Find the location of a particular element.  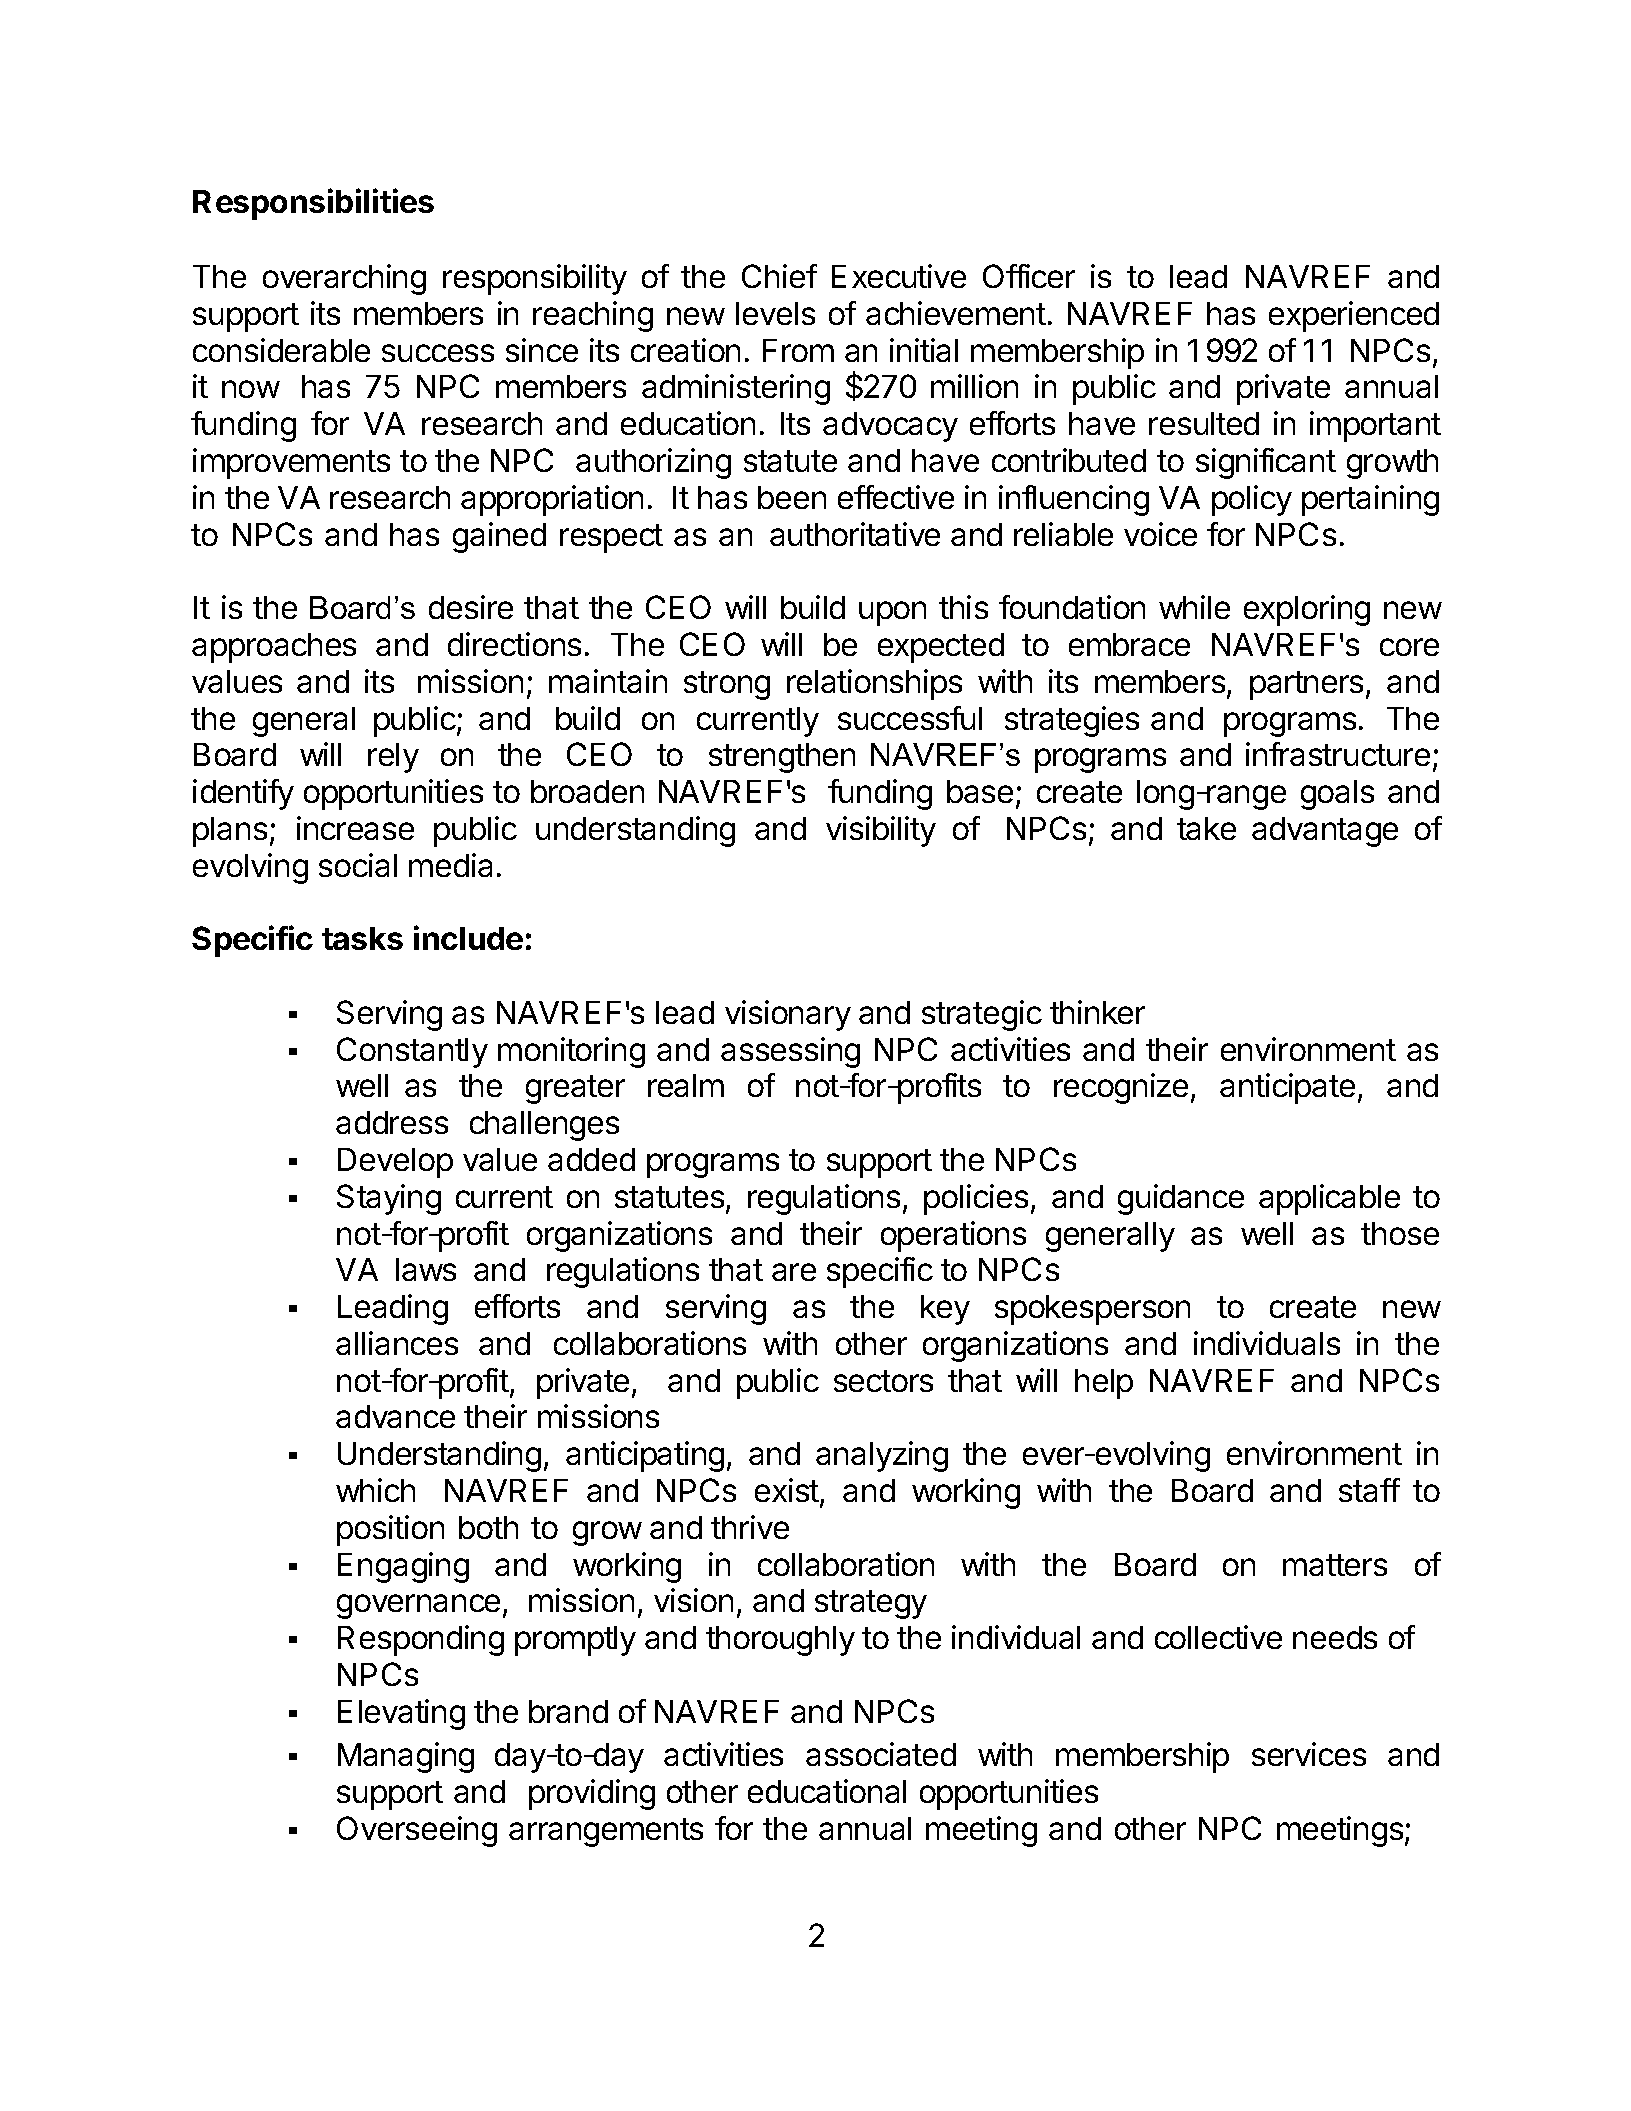

Constantly is located at coordinates (412, 1052).
